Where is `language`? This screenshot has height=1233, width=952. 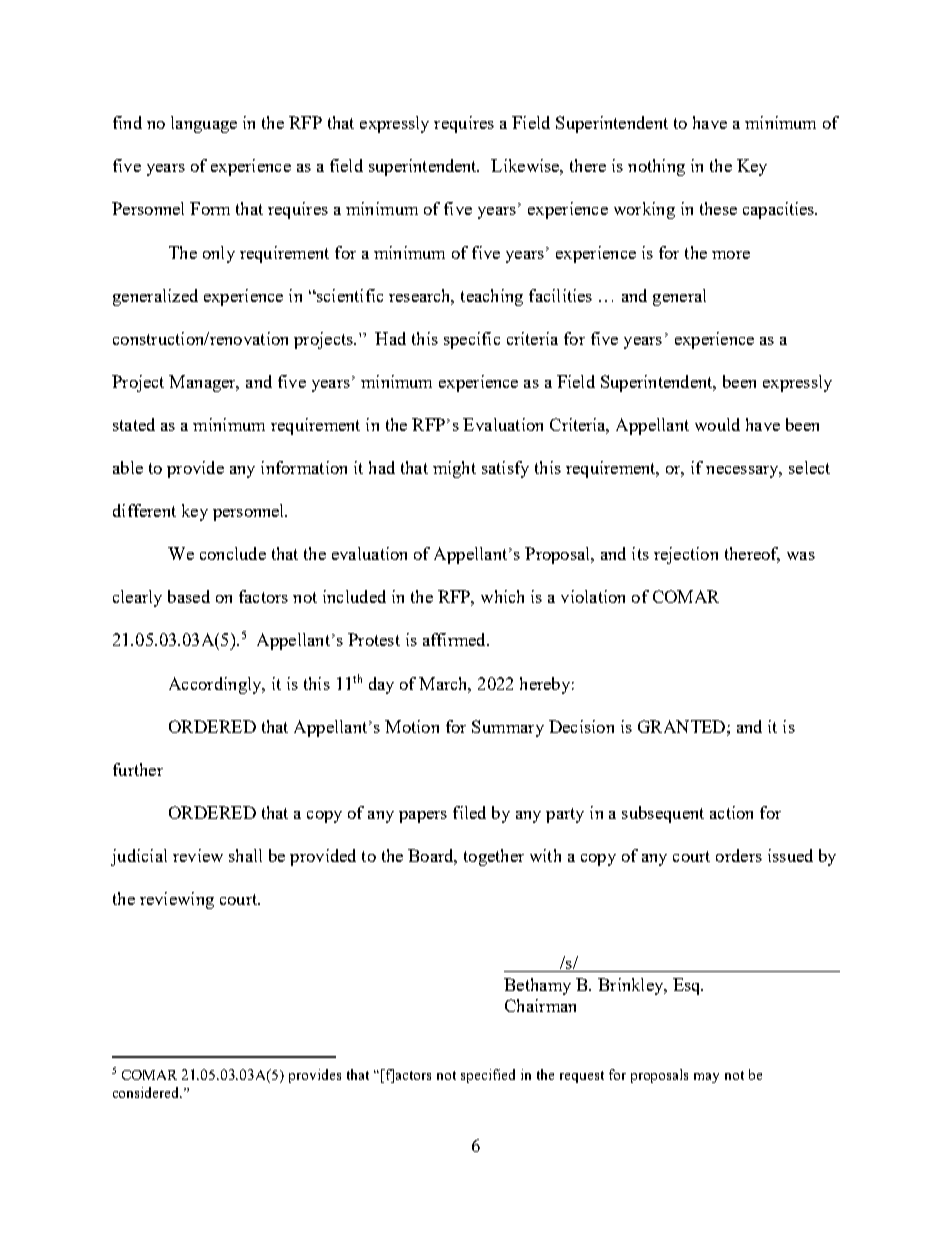
language is located at coordinates (204, 124).
